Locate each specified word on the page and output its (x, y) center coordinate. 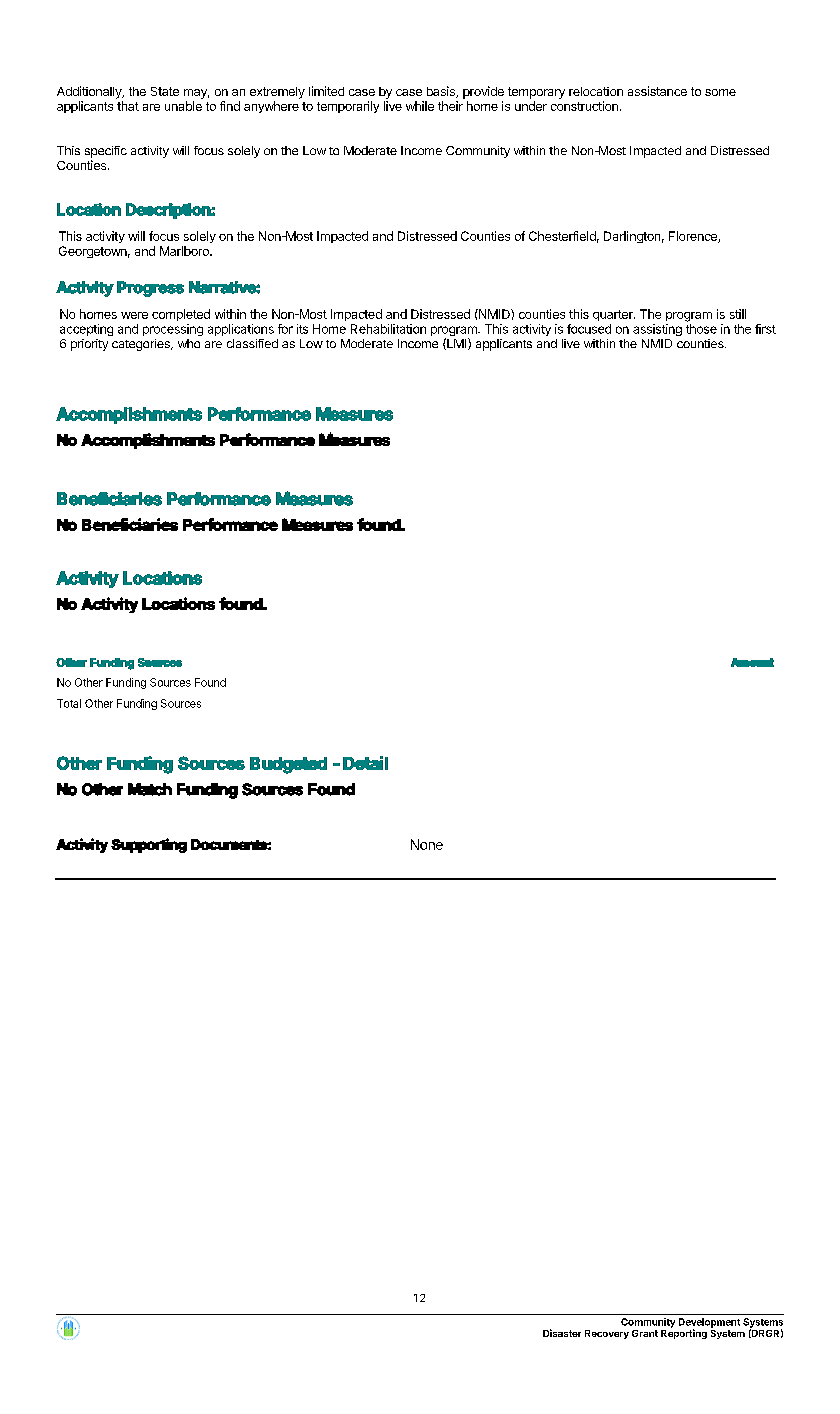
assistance (657, 91)
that (128, 106)
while (420, 106)
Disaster (562, 1333)
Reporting (684, 1333)
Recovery (607, 1334)
